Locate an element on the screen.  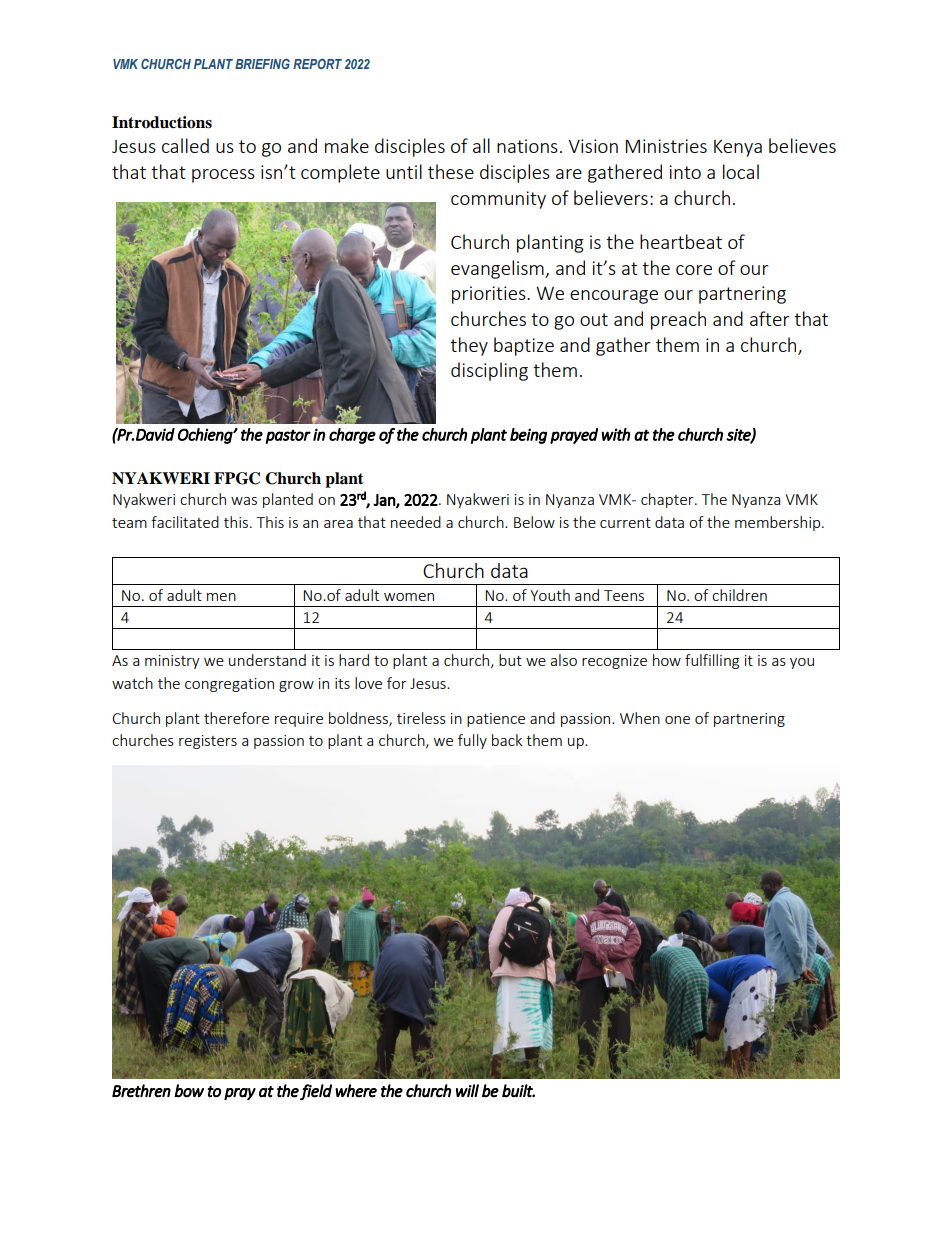
facilitated is located at coordinates (185, 522).
